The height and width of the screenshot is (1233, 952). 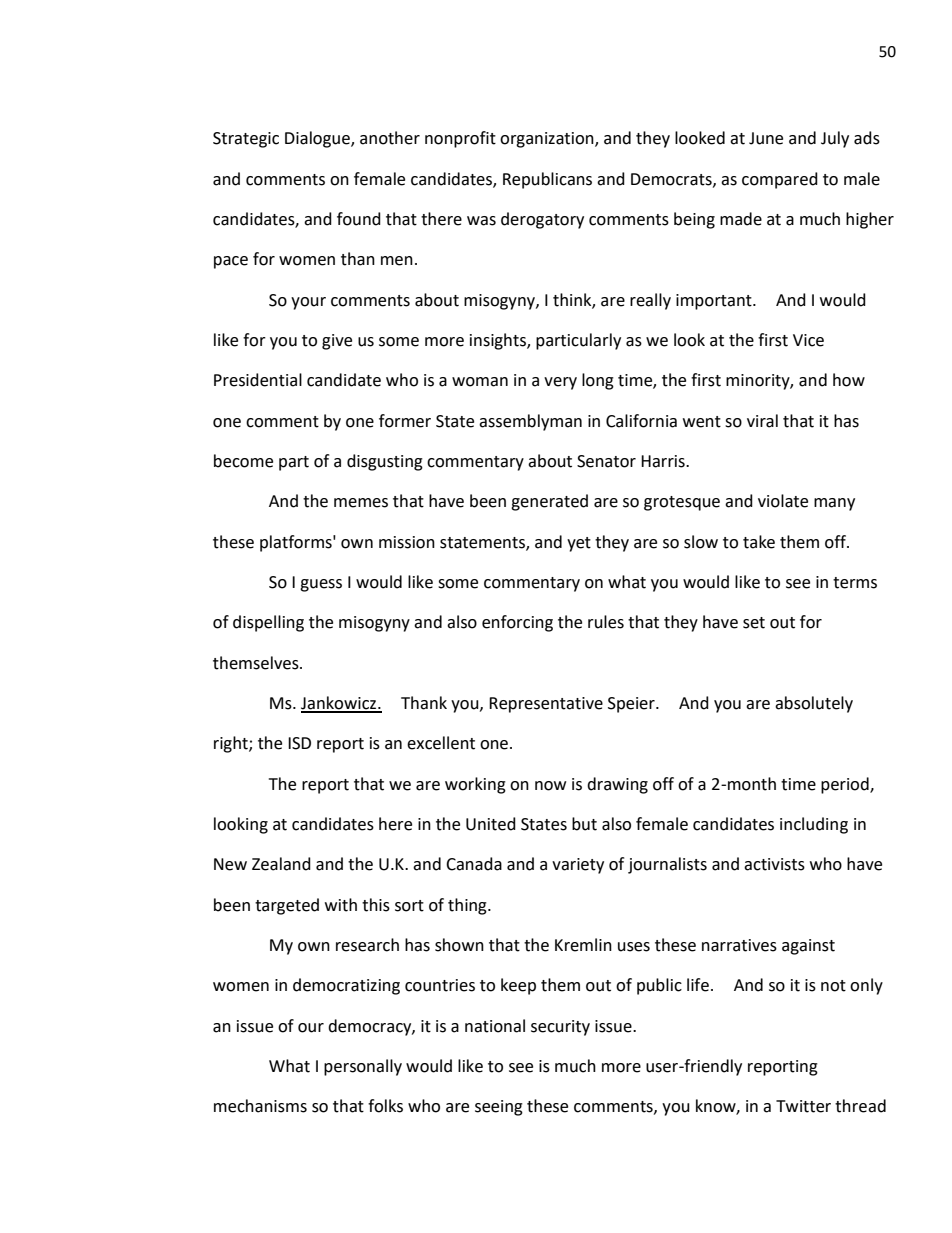 What do you see at coordinates (549, 502) in the screenshot?
I see `generated` at bounding box center [549, 502].
